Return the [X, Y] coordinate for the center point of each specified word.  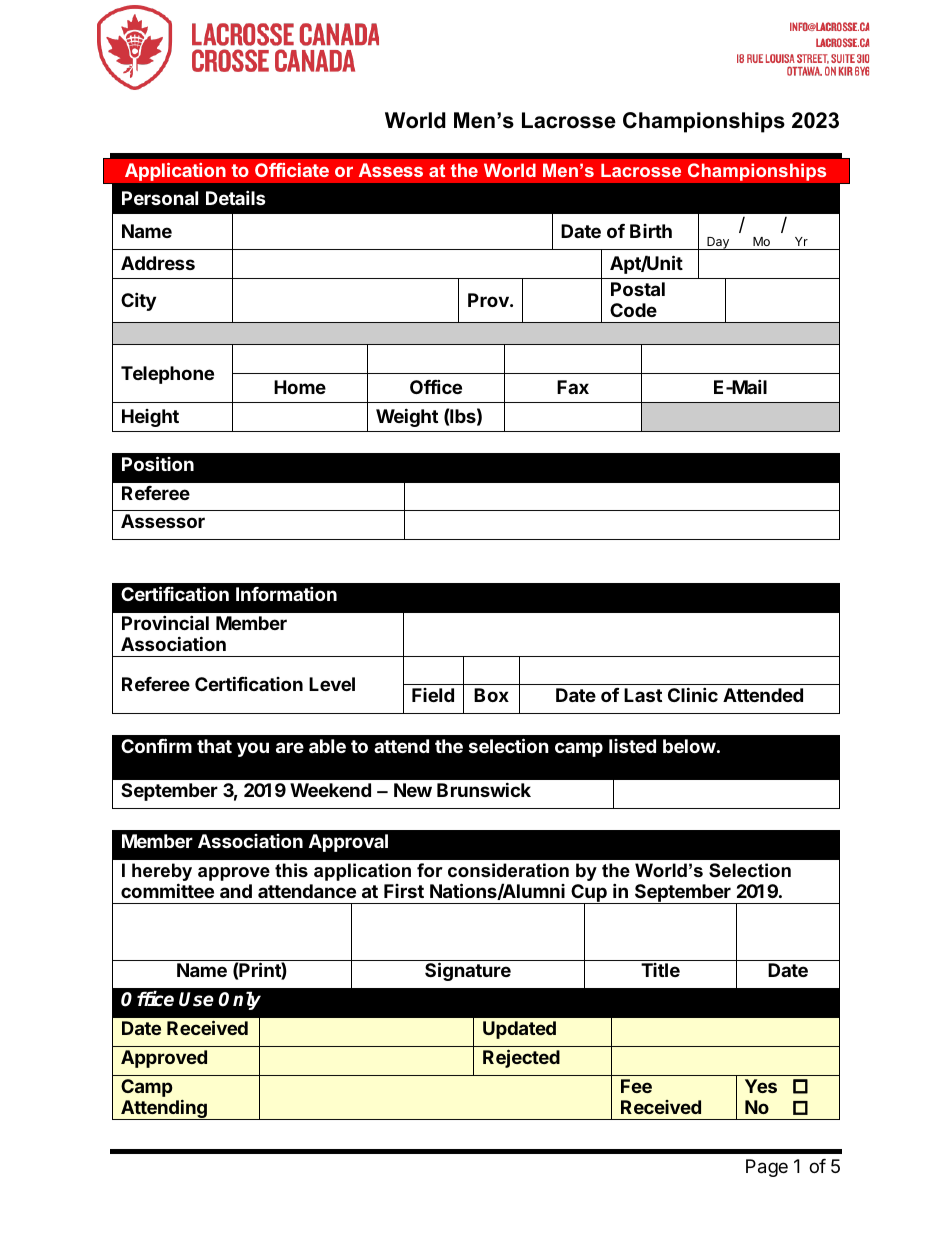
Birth [651, 231]
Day [718, 243]
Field [433, 695]
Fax [573, 387]
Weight [407, 417]
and [236, 891]
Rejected [521, 1058]
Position [158, 463]
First [404, 891]
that [214, 746]
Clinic [693, 694]
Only [240, 1000]
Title [660, 970]
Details [236, 197]
